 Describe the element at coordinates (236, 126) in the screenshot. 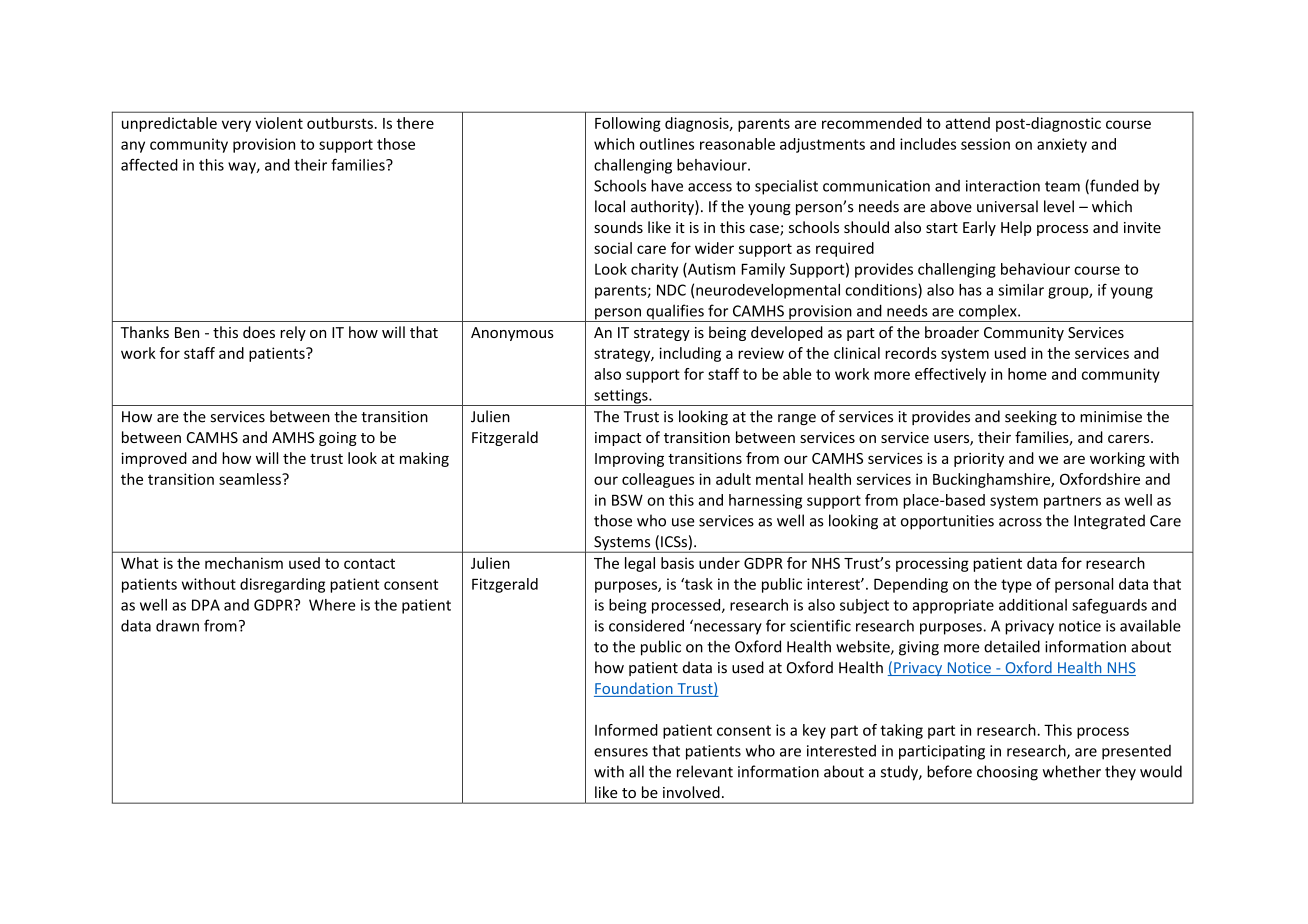

I see `very` at that location.
